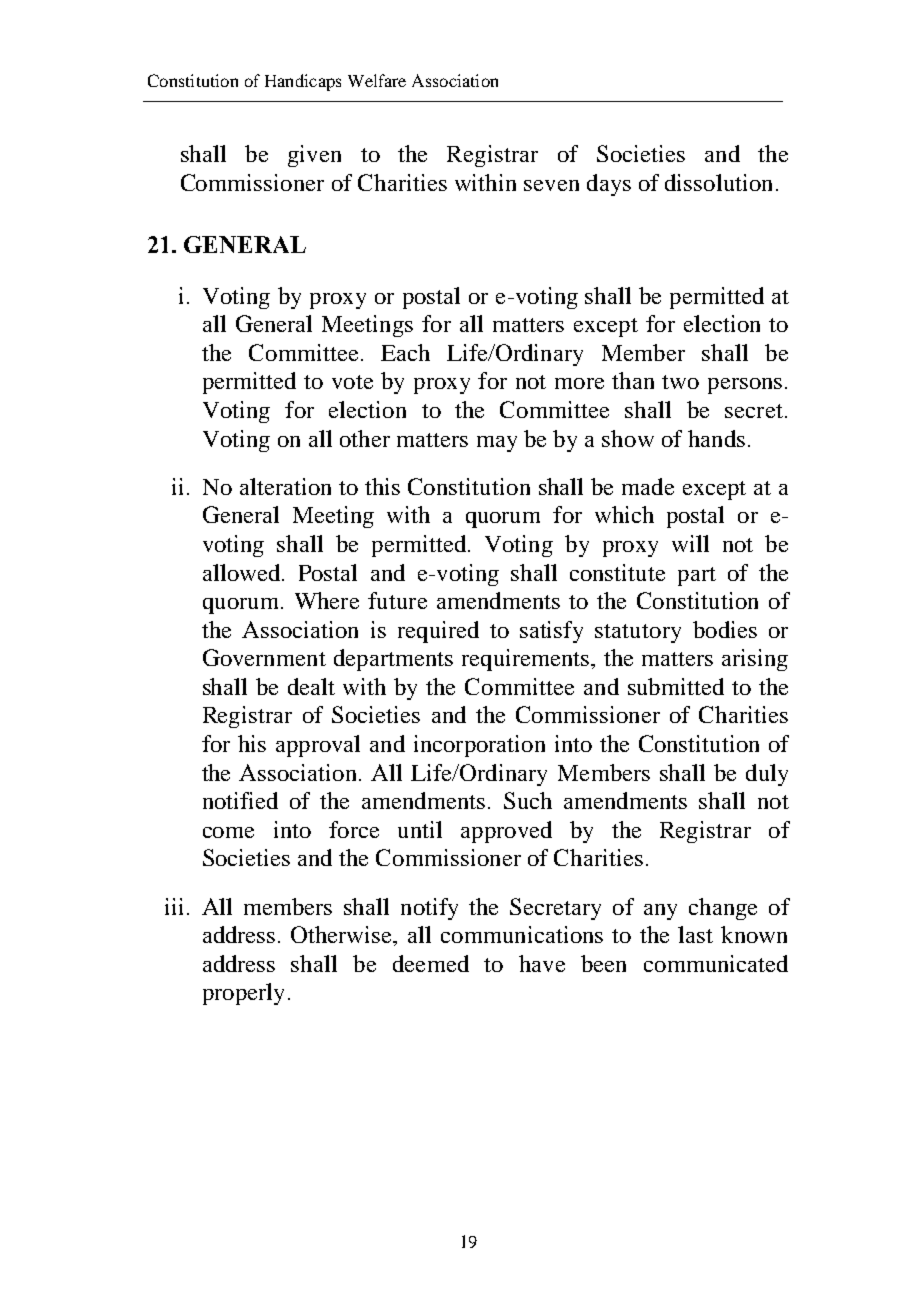  I want to click on will, so click(690, 543).
